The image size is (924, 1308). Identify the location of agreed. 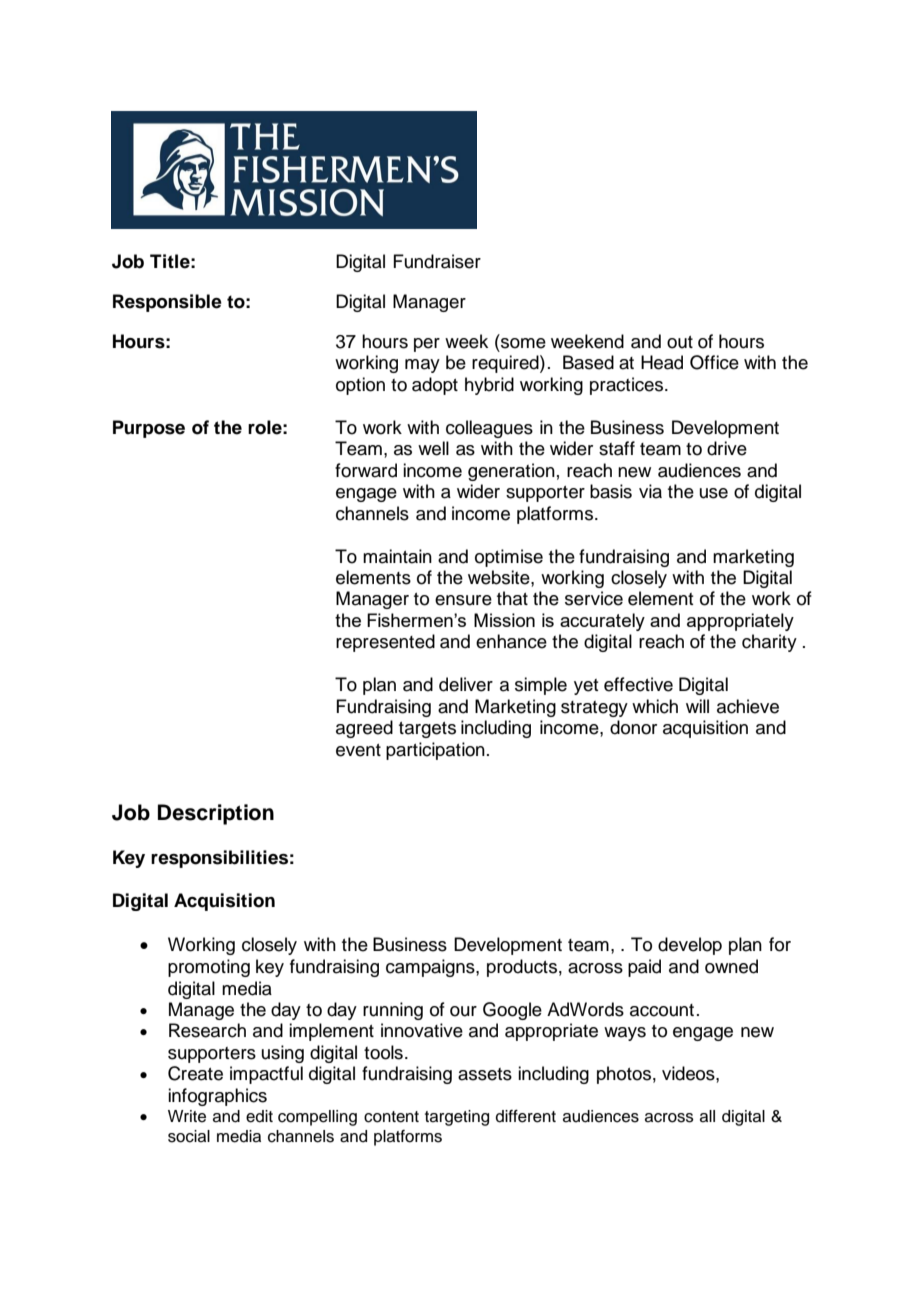
(364, 729).
